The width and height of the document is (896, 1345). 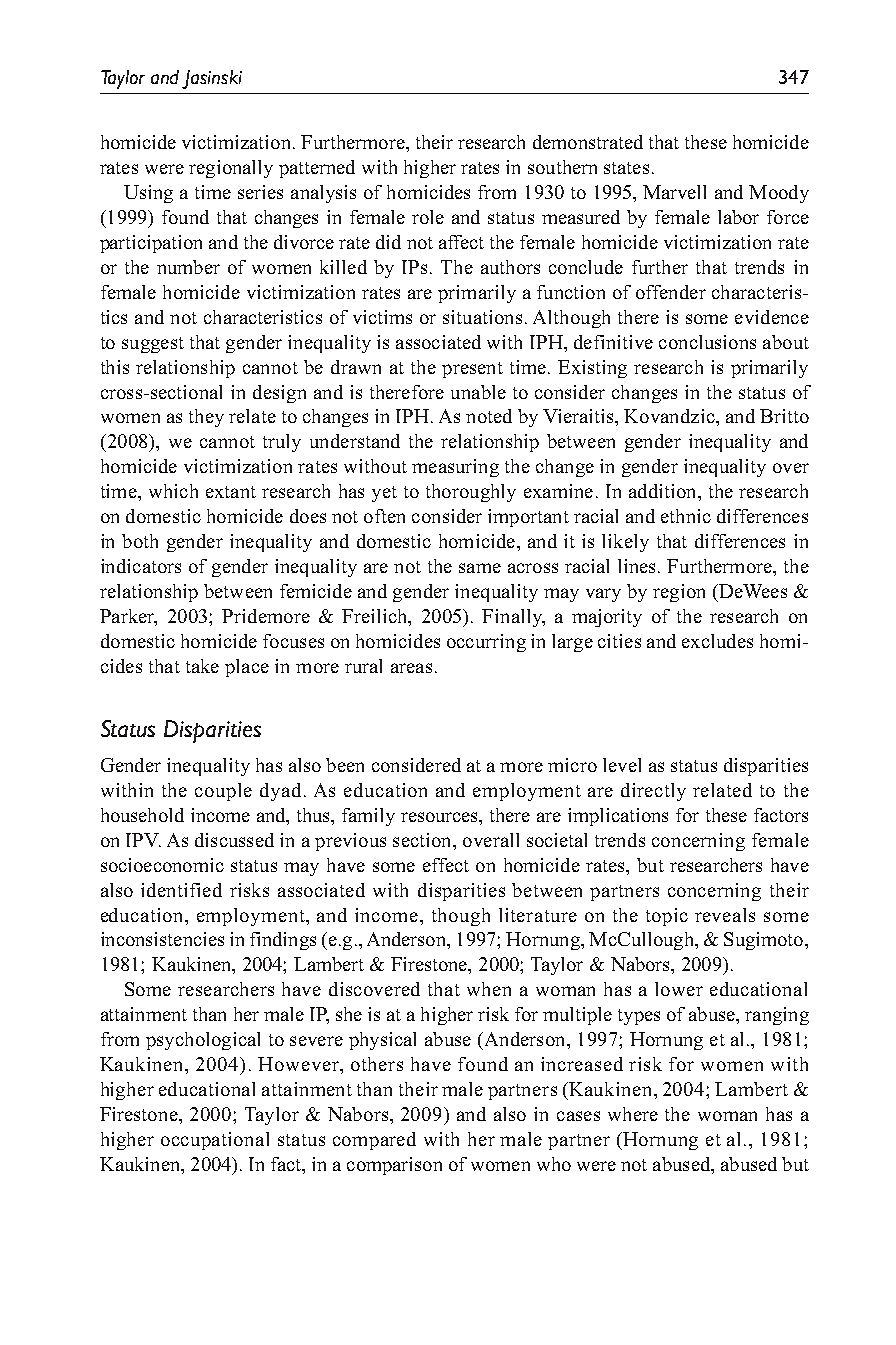 What do you see at coordinates (173, 491) in the document?
I see `which` at bounding box center [173, 491].
